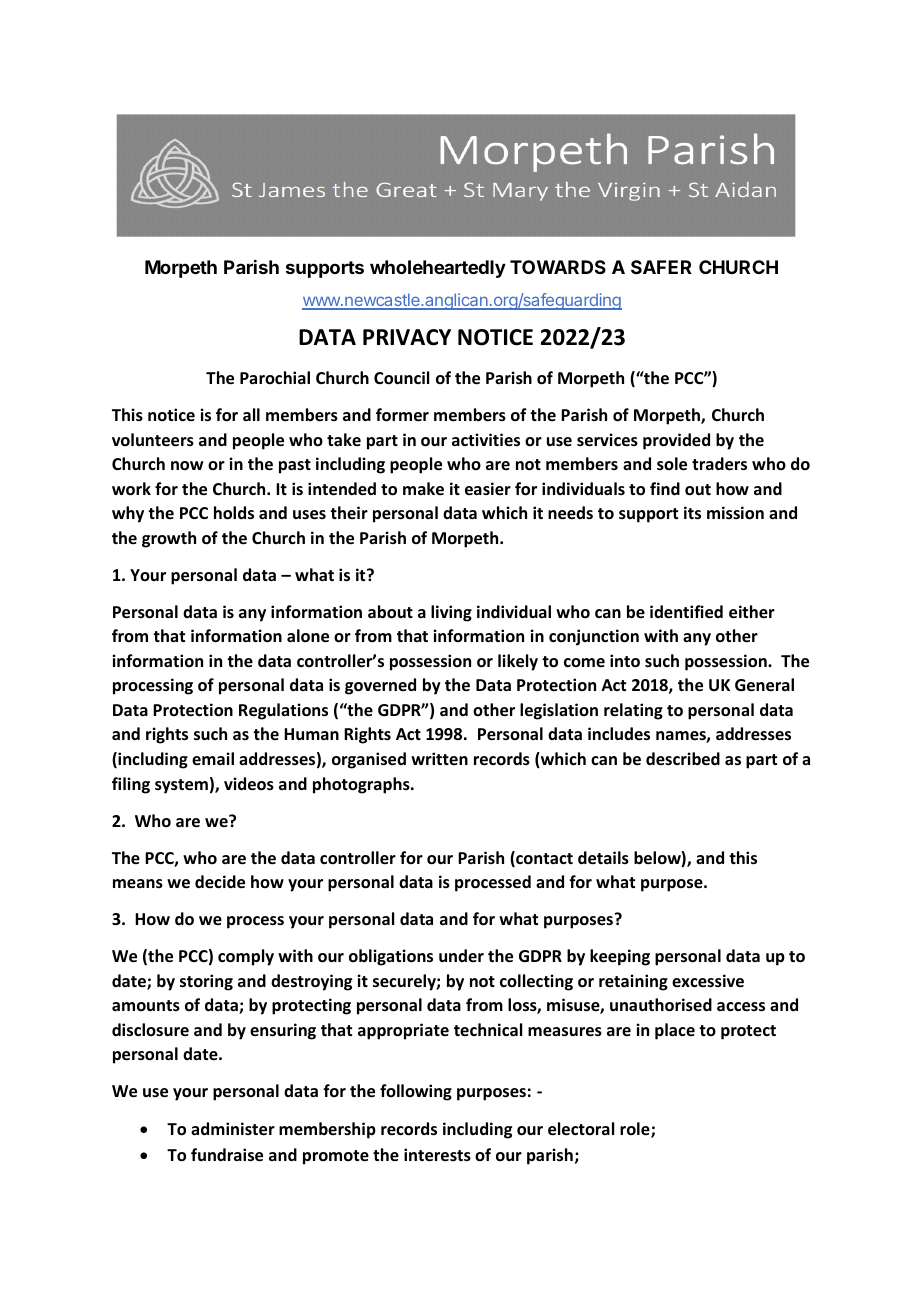 Image resolution: width=924 pixels, height=1307 pixels. I want to click on Parochial, so click(275, 377).
